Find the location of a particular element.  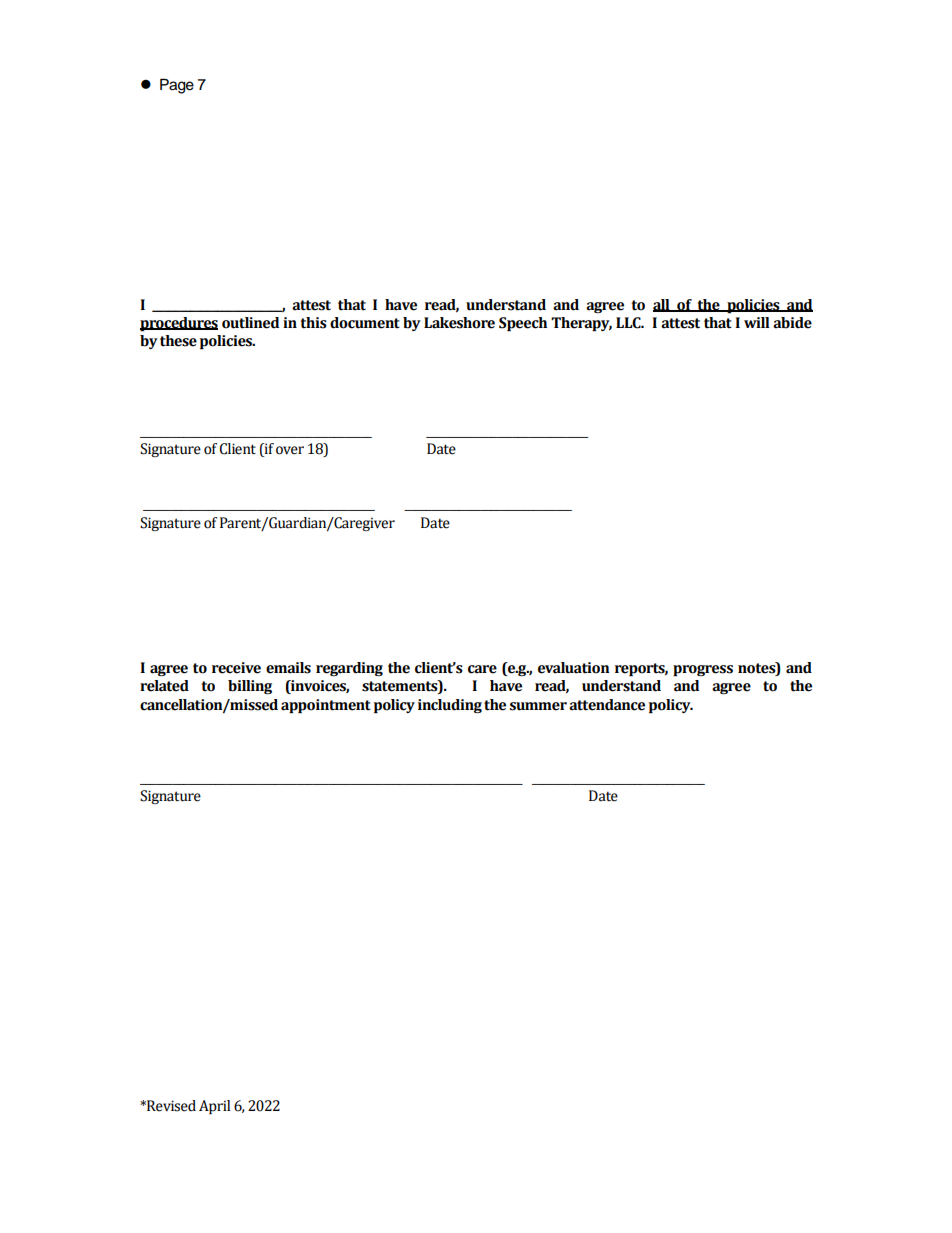

all is located at coordinates (662, 305).
